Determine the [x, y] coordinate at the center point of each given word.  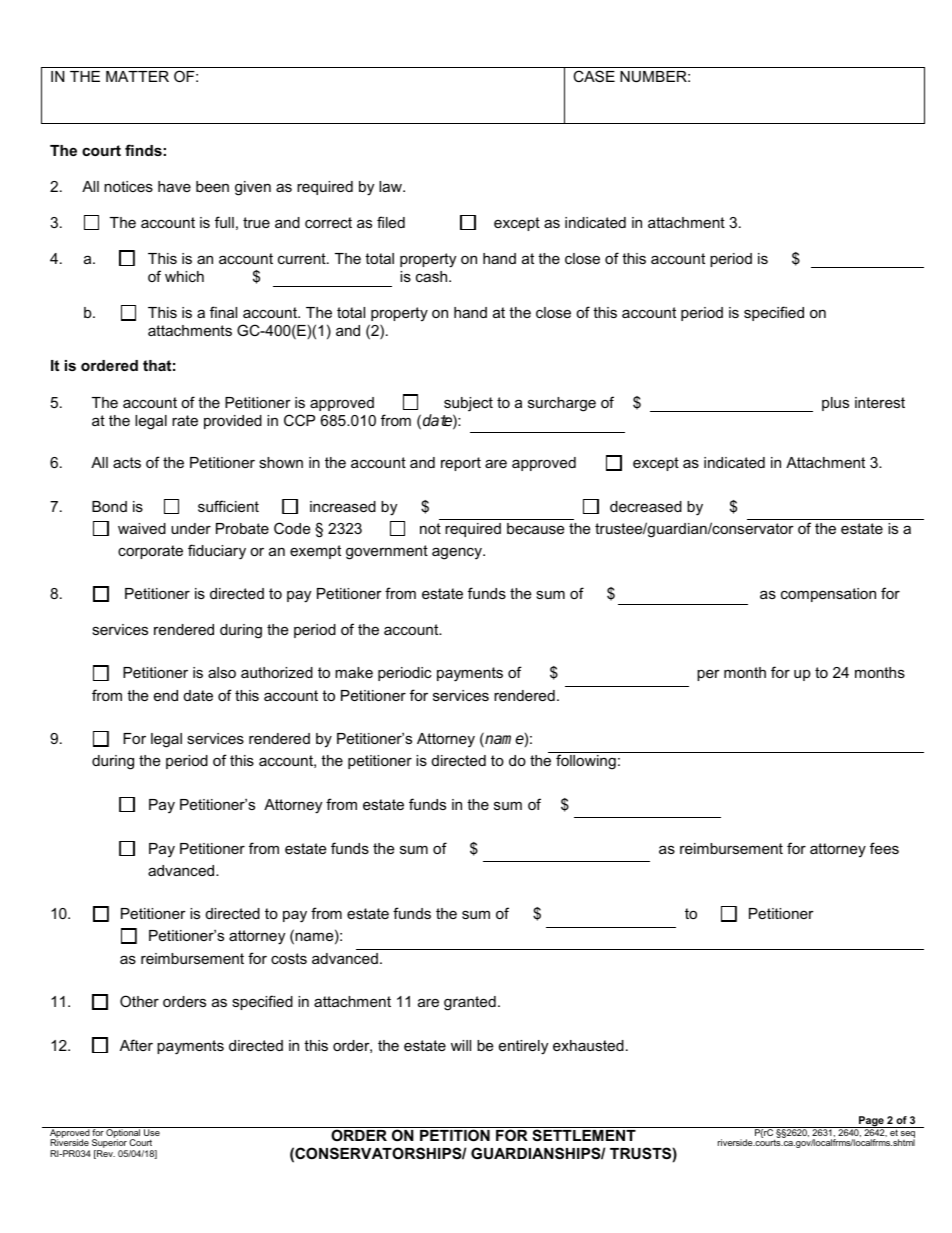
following [586, 762]
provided [233, 422]
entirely [523, 1047]
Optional [123, 1133]
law [391, 186]
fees [884, 848]
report [461, 464]
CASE [594, 76]
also [222, 672]
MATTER [137, 76]
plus [835, 404]
